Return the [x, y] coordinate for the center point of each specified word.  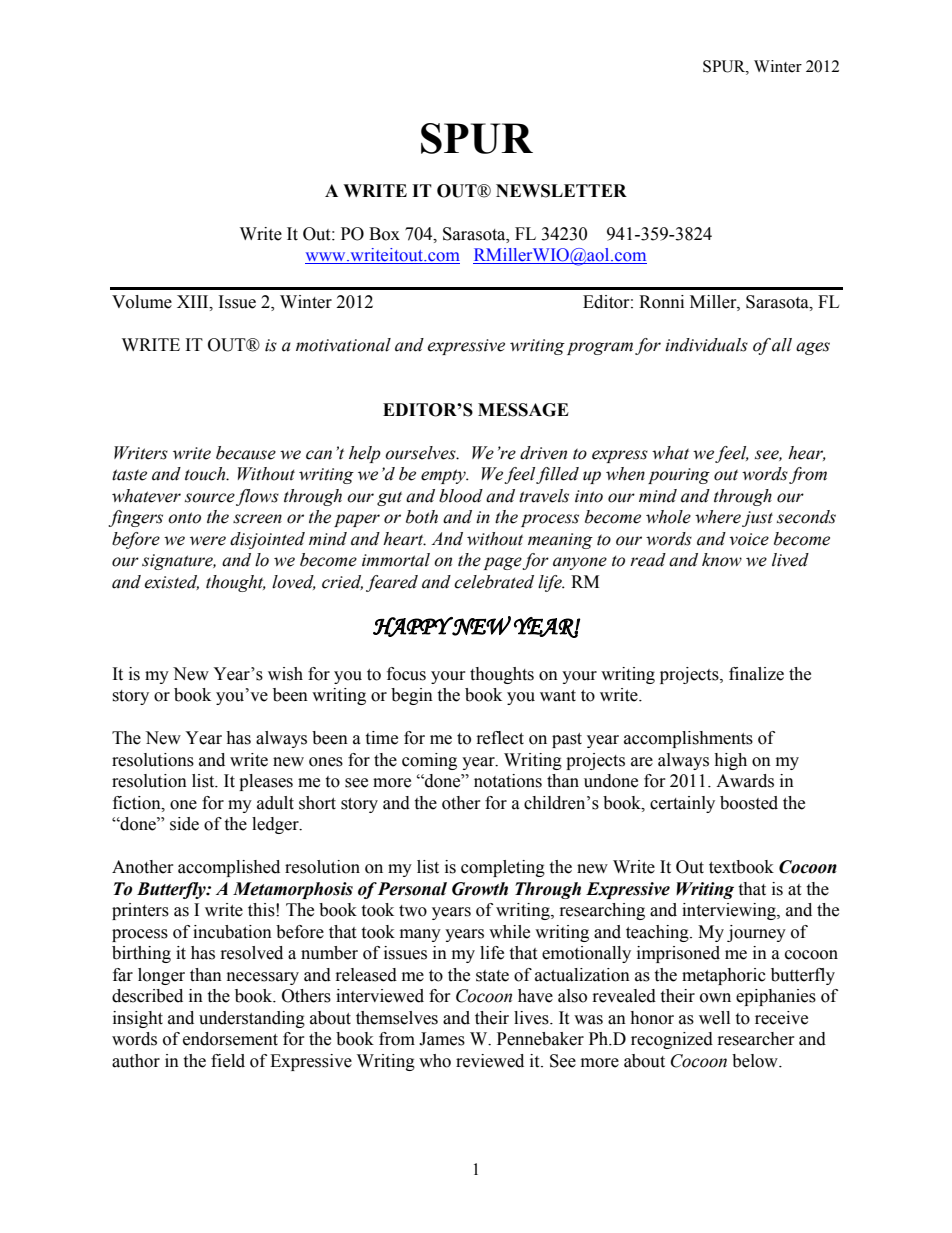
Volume [142, 302]
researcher [756, 1039]
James [442, 1039]
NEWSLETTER [561, 191]
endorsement [230, 1039]
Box [384, 234]
